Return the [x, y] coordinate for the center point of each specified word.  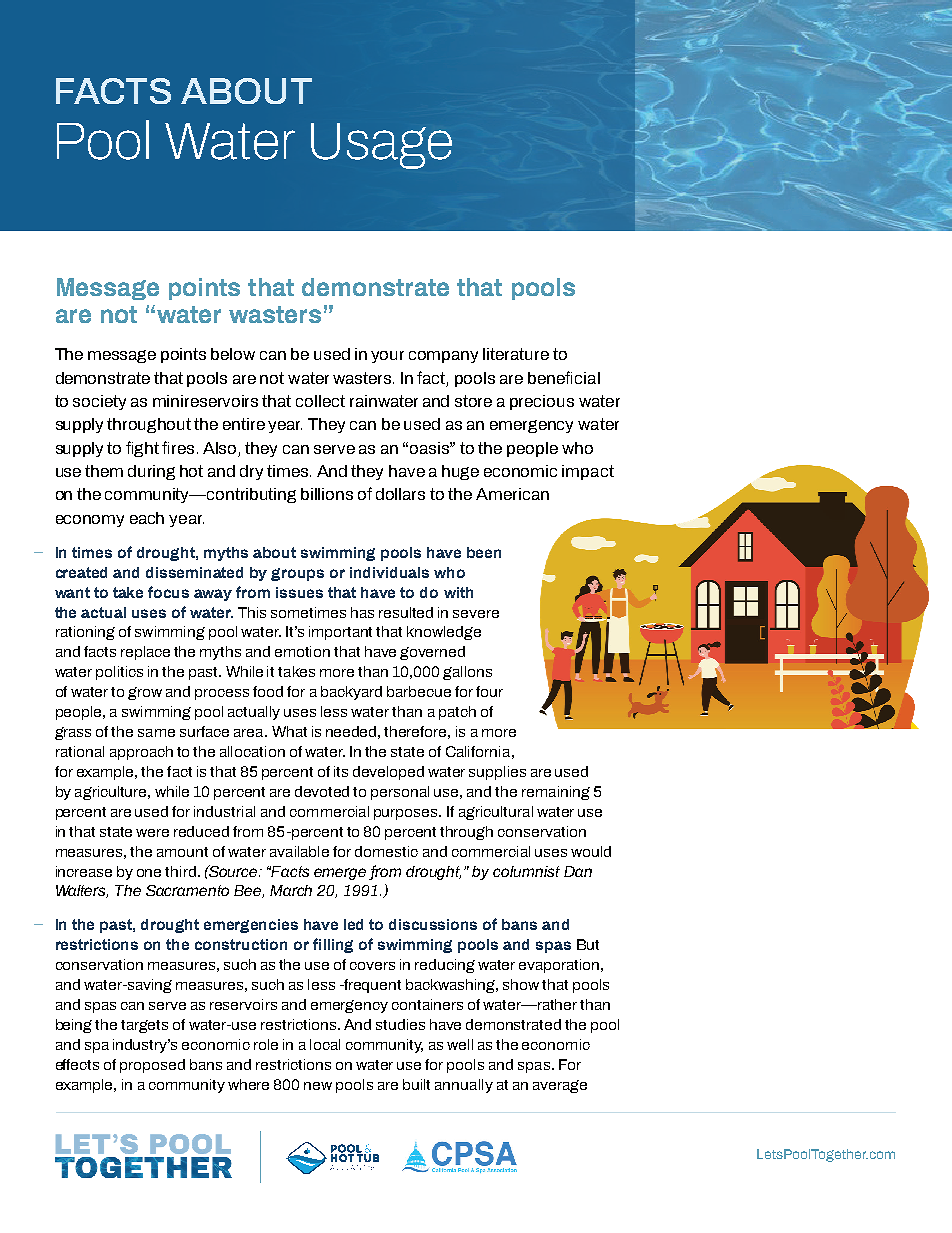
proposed [152, 1066]
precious [542, 402]
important [340, 633]
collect [320, 401]
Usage [381, 146]
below [233, 354]
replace [145, 653]
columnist [526, 871]
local [325, 1044]
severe [476, 614]
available [299, 851]
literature [516, 354]
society [99, 402]
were [152, 833]
